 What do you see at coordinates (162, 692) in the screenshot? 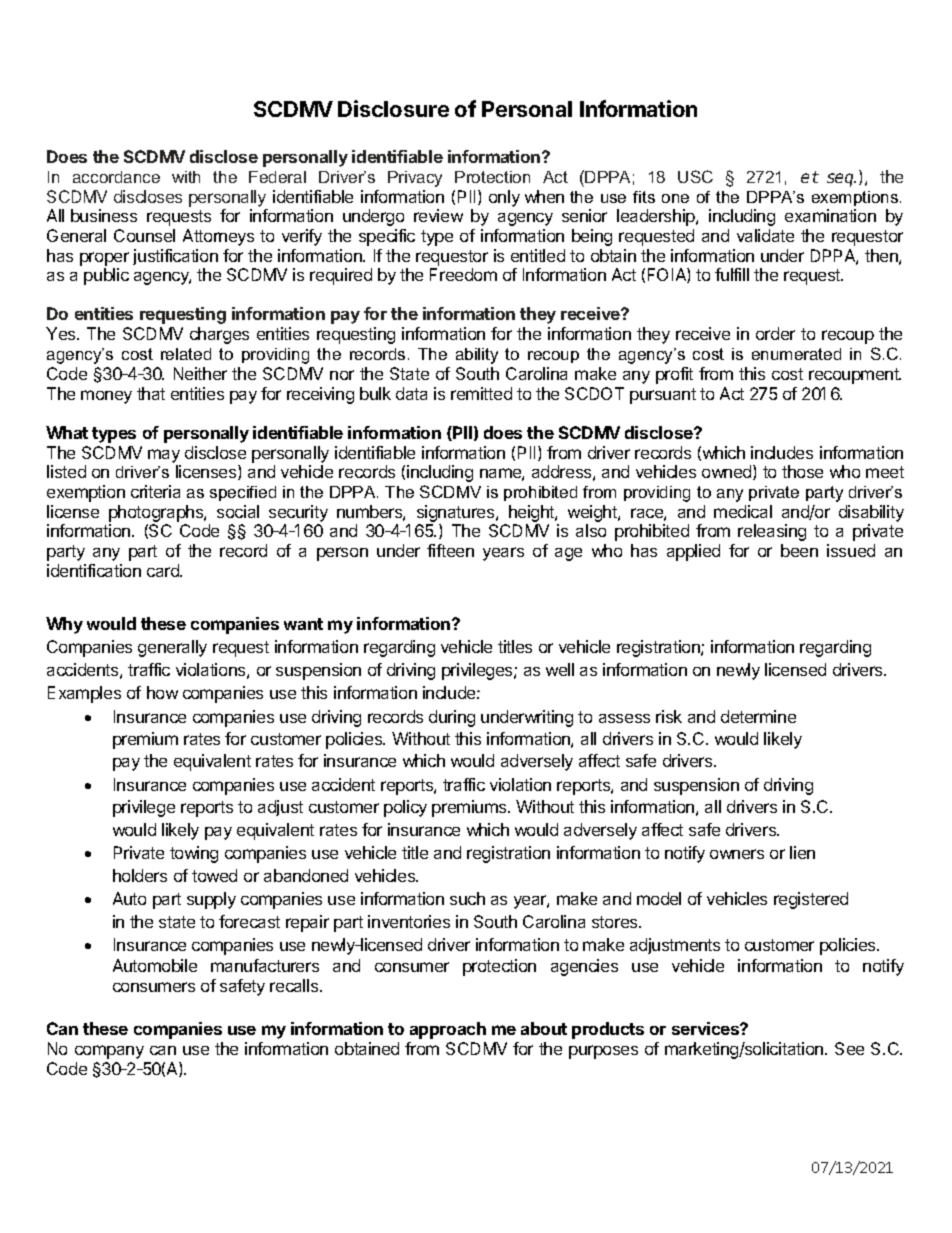
I see `how` at bounding box center [162, 692].
